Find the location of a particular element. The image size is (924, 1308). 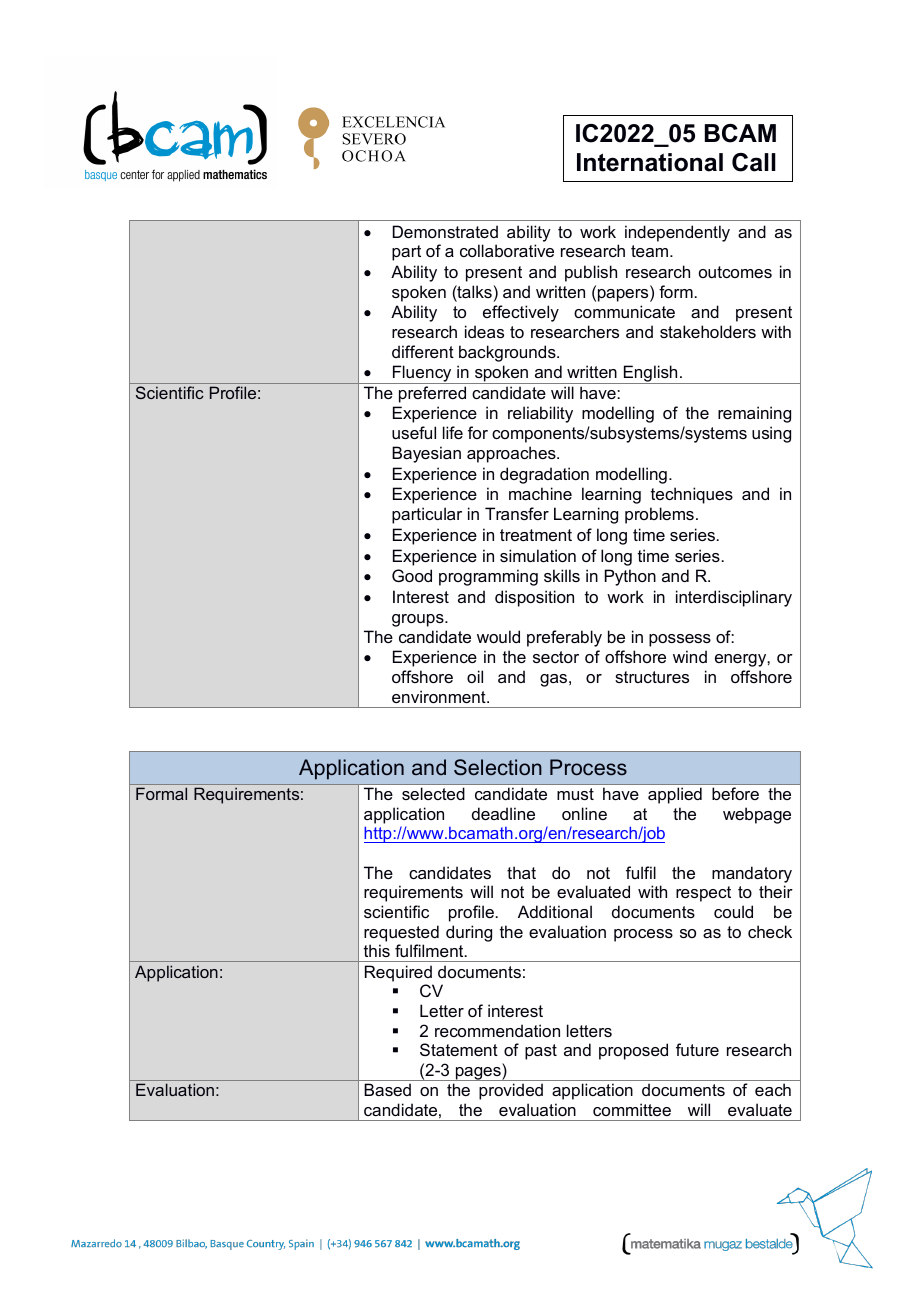

Statement is located at coordinates (459, 1049).
